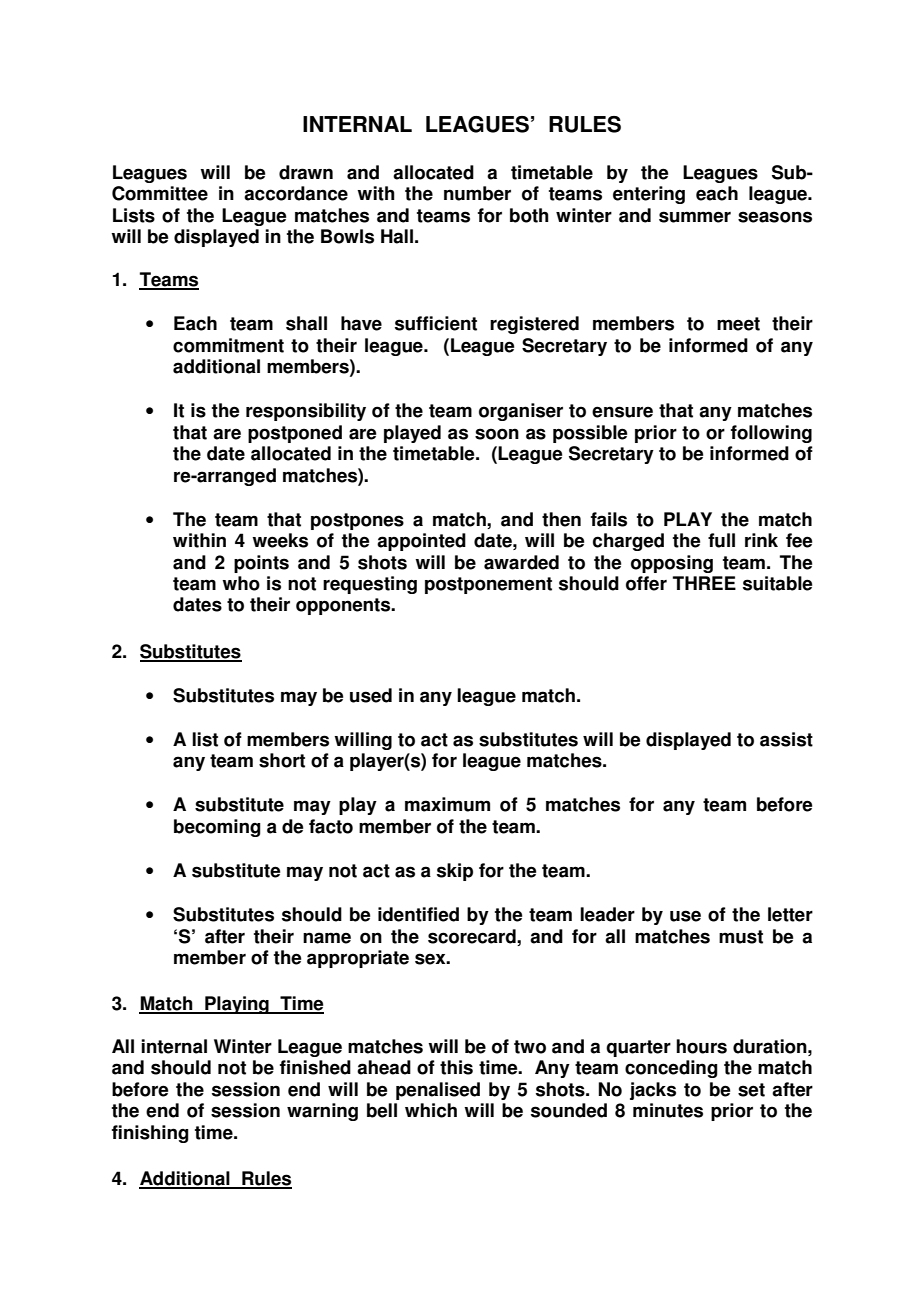  I want to click on assist, so click(786, 739).
